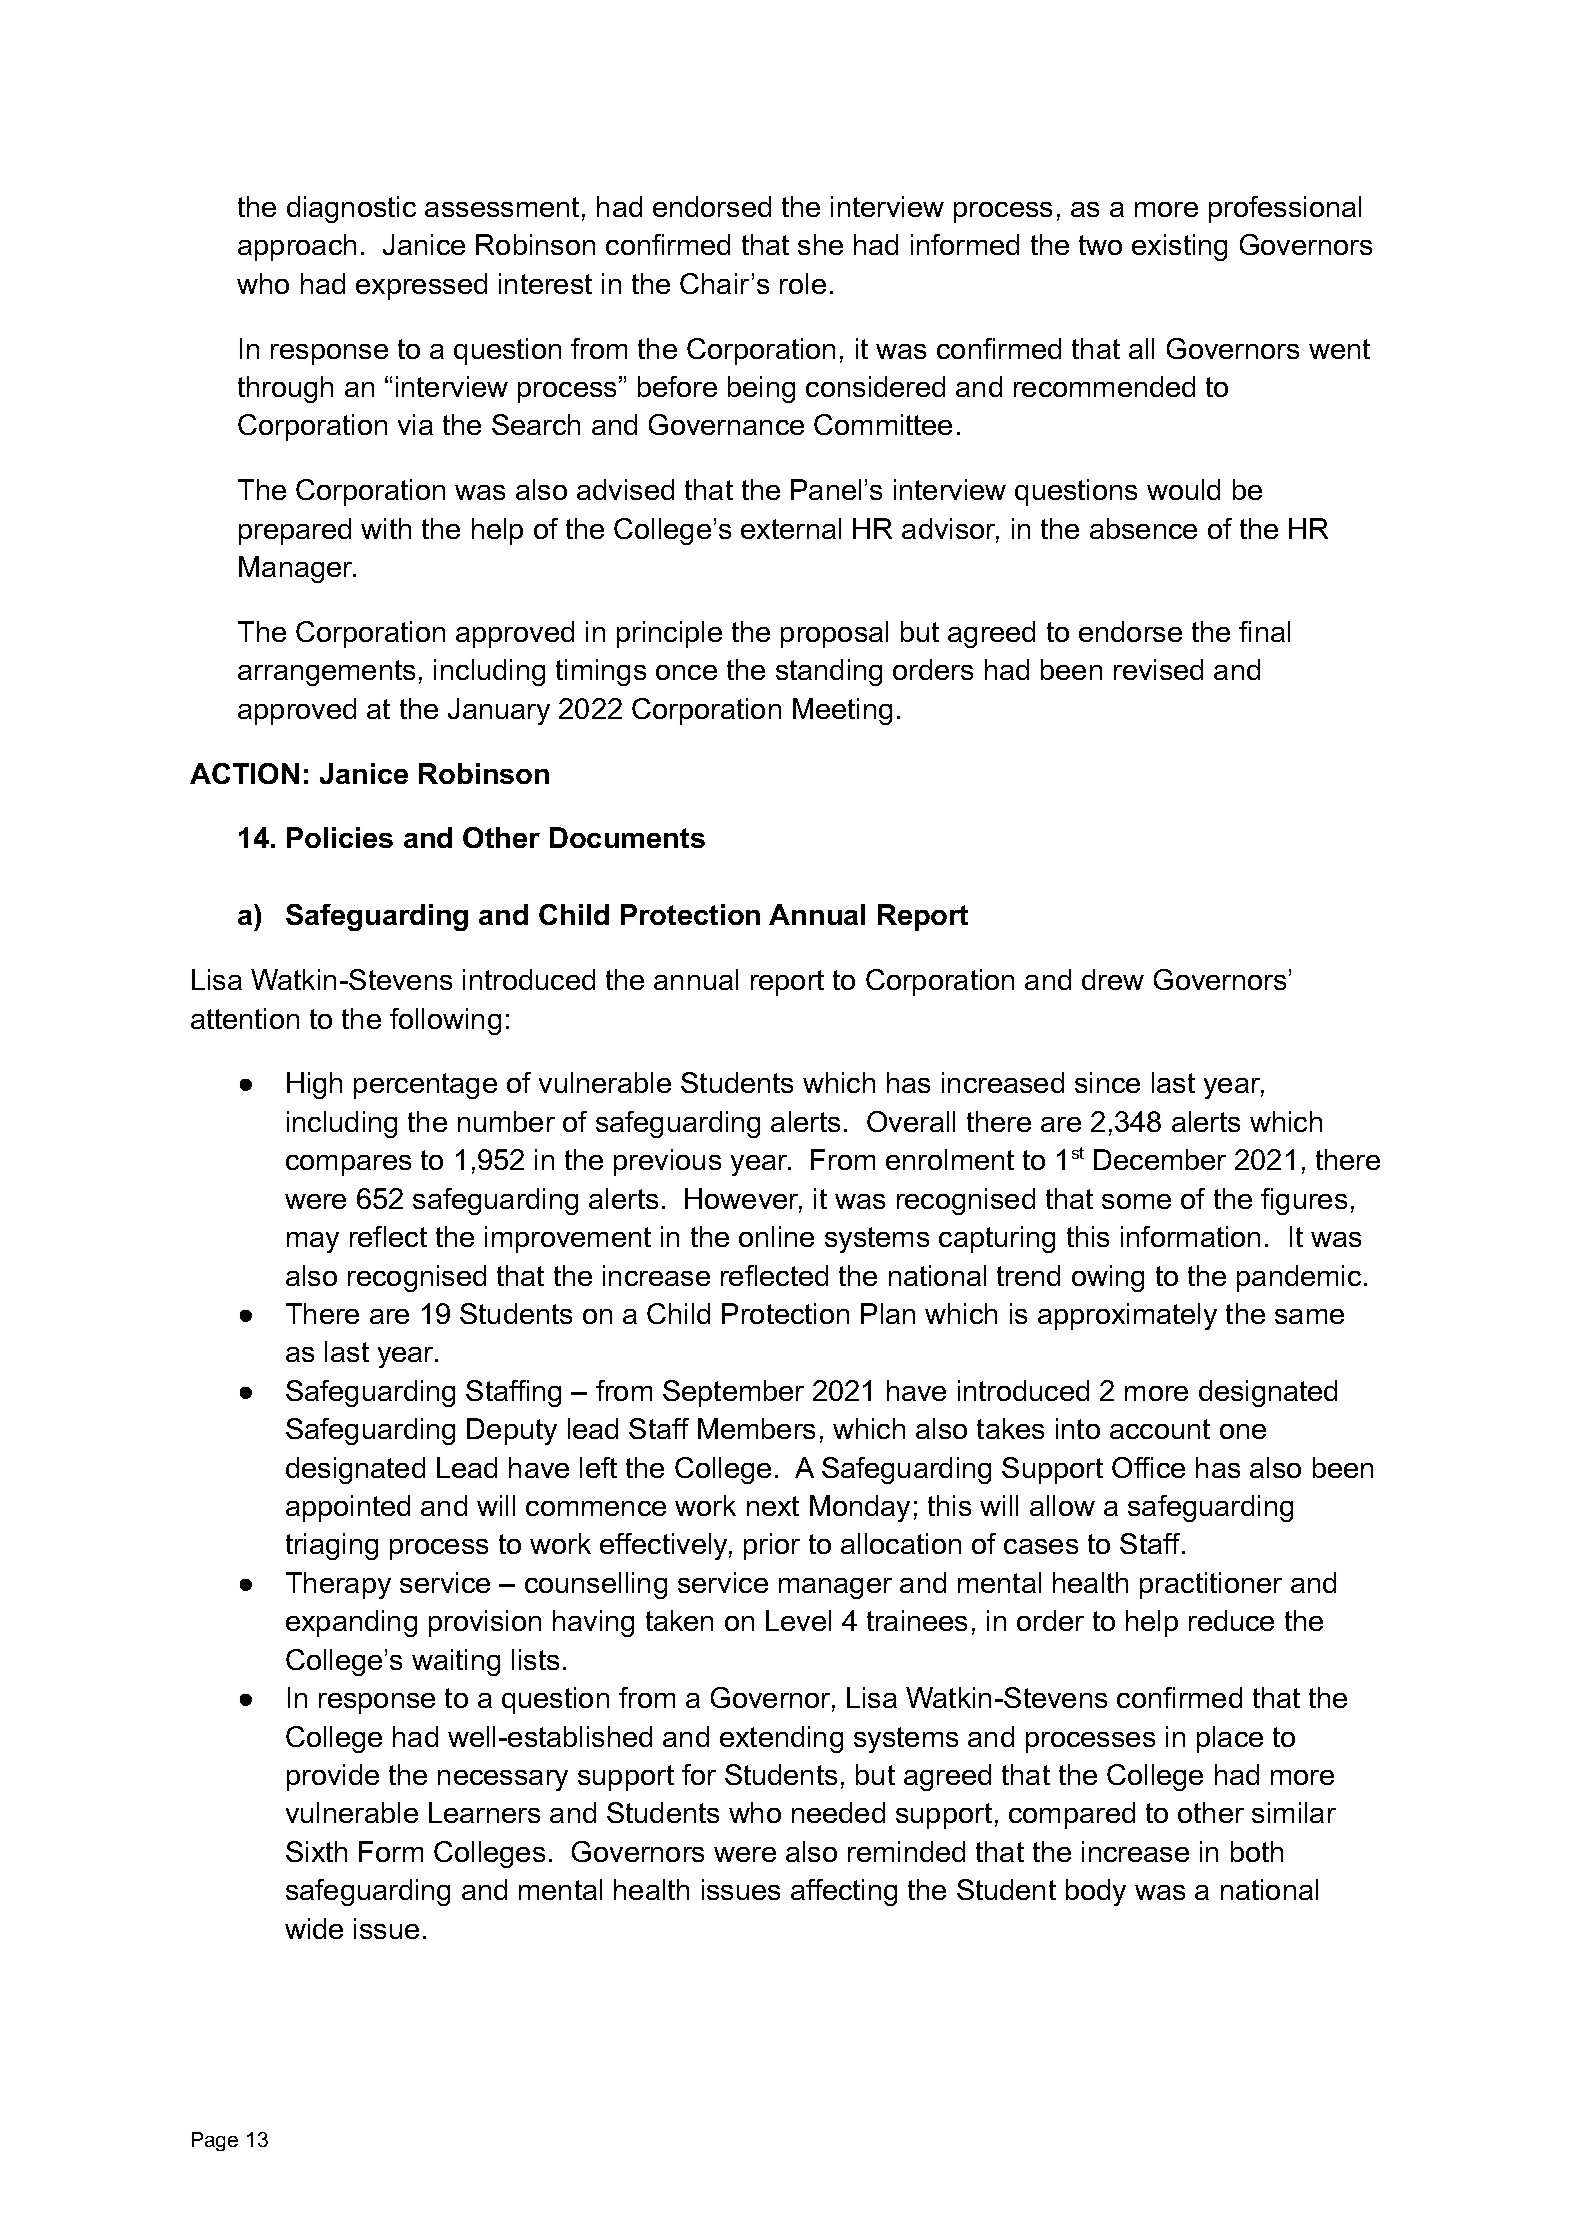 This screenshot has width=1574, height=2224. I want to click on Meeting, so click(842, 711).
